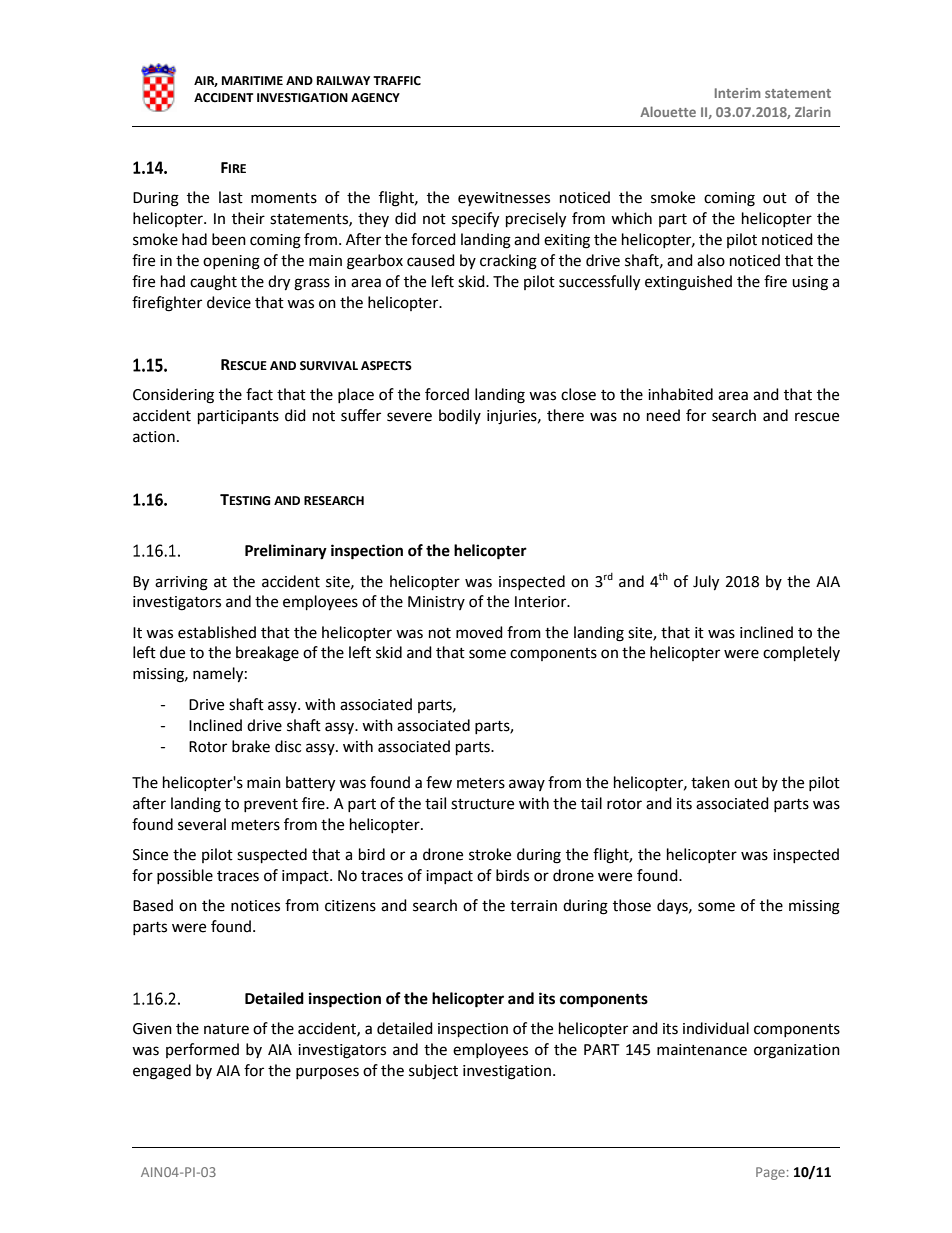 The image size is (952, 1233). I want to click on Interim, so click(738, 93).
